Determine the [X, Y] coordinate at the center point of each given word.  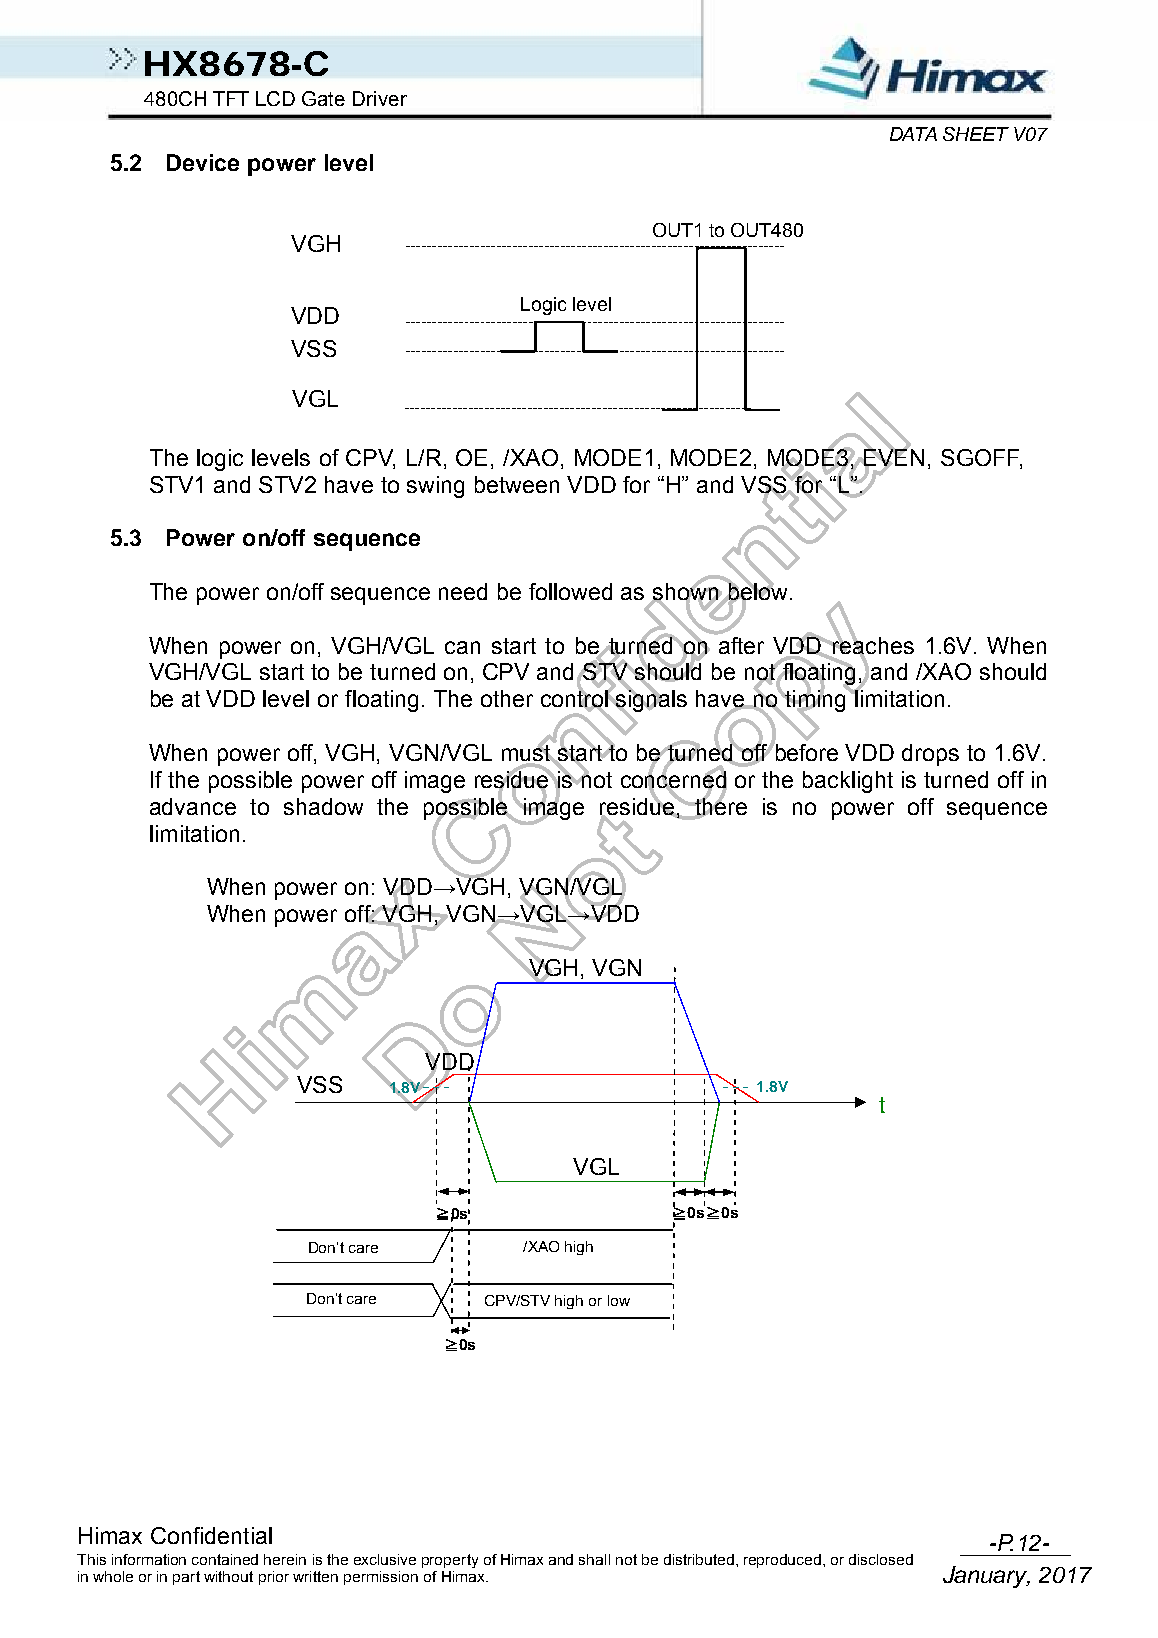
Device [203, 162]
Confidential [211, 1535]
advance [193, 806]
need [463, 591]
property [450, 1561]
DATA [913, 134]
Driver [380, 98]
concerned [674, 780]
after [740, 644]
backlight [848, 782]
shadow [323, 806]
